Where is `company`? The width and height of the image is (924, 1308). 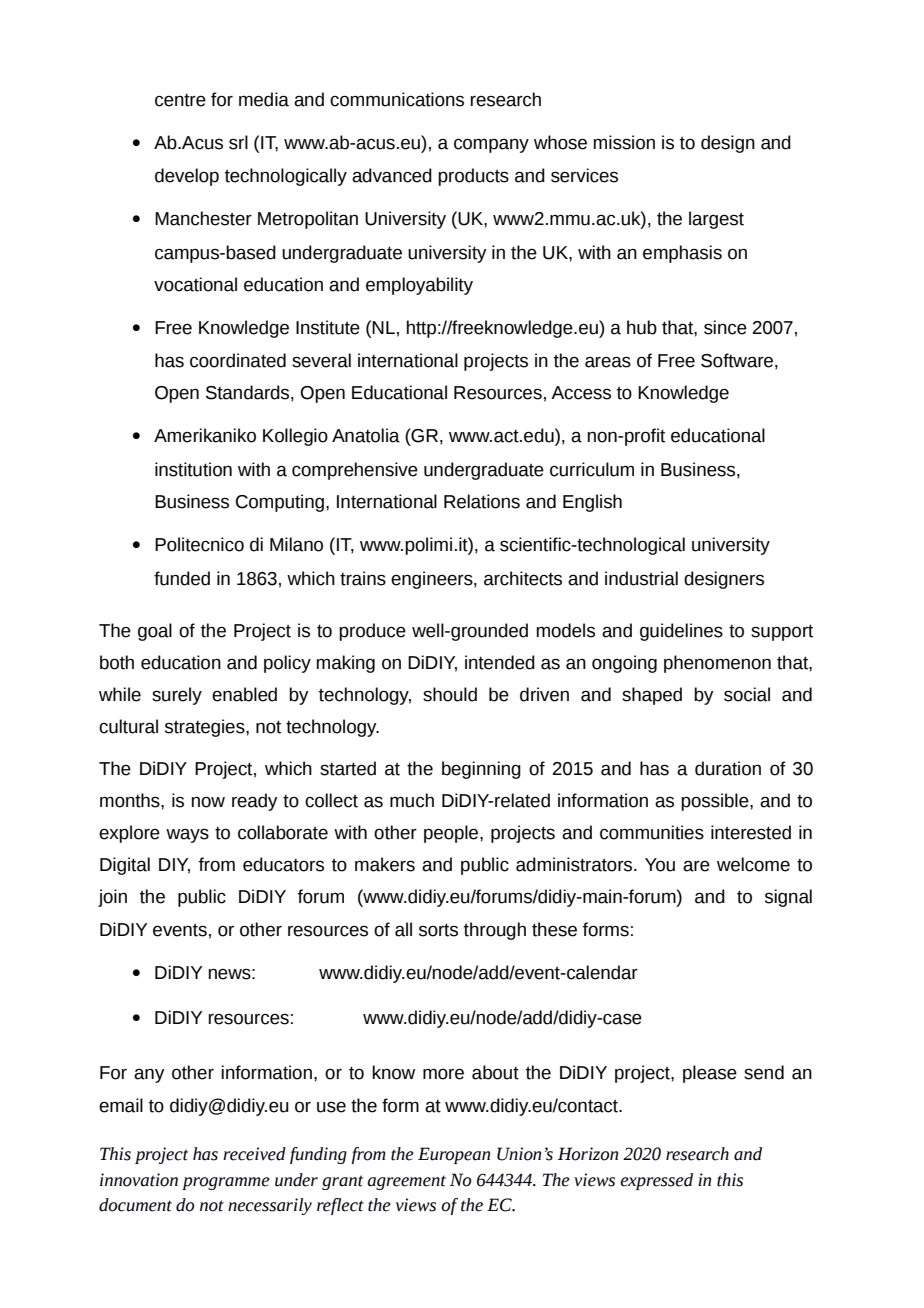
company is located at coordinates (491, 146).
